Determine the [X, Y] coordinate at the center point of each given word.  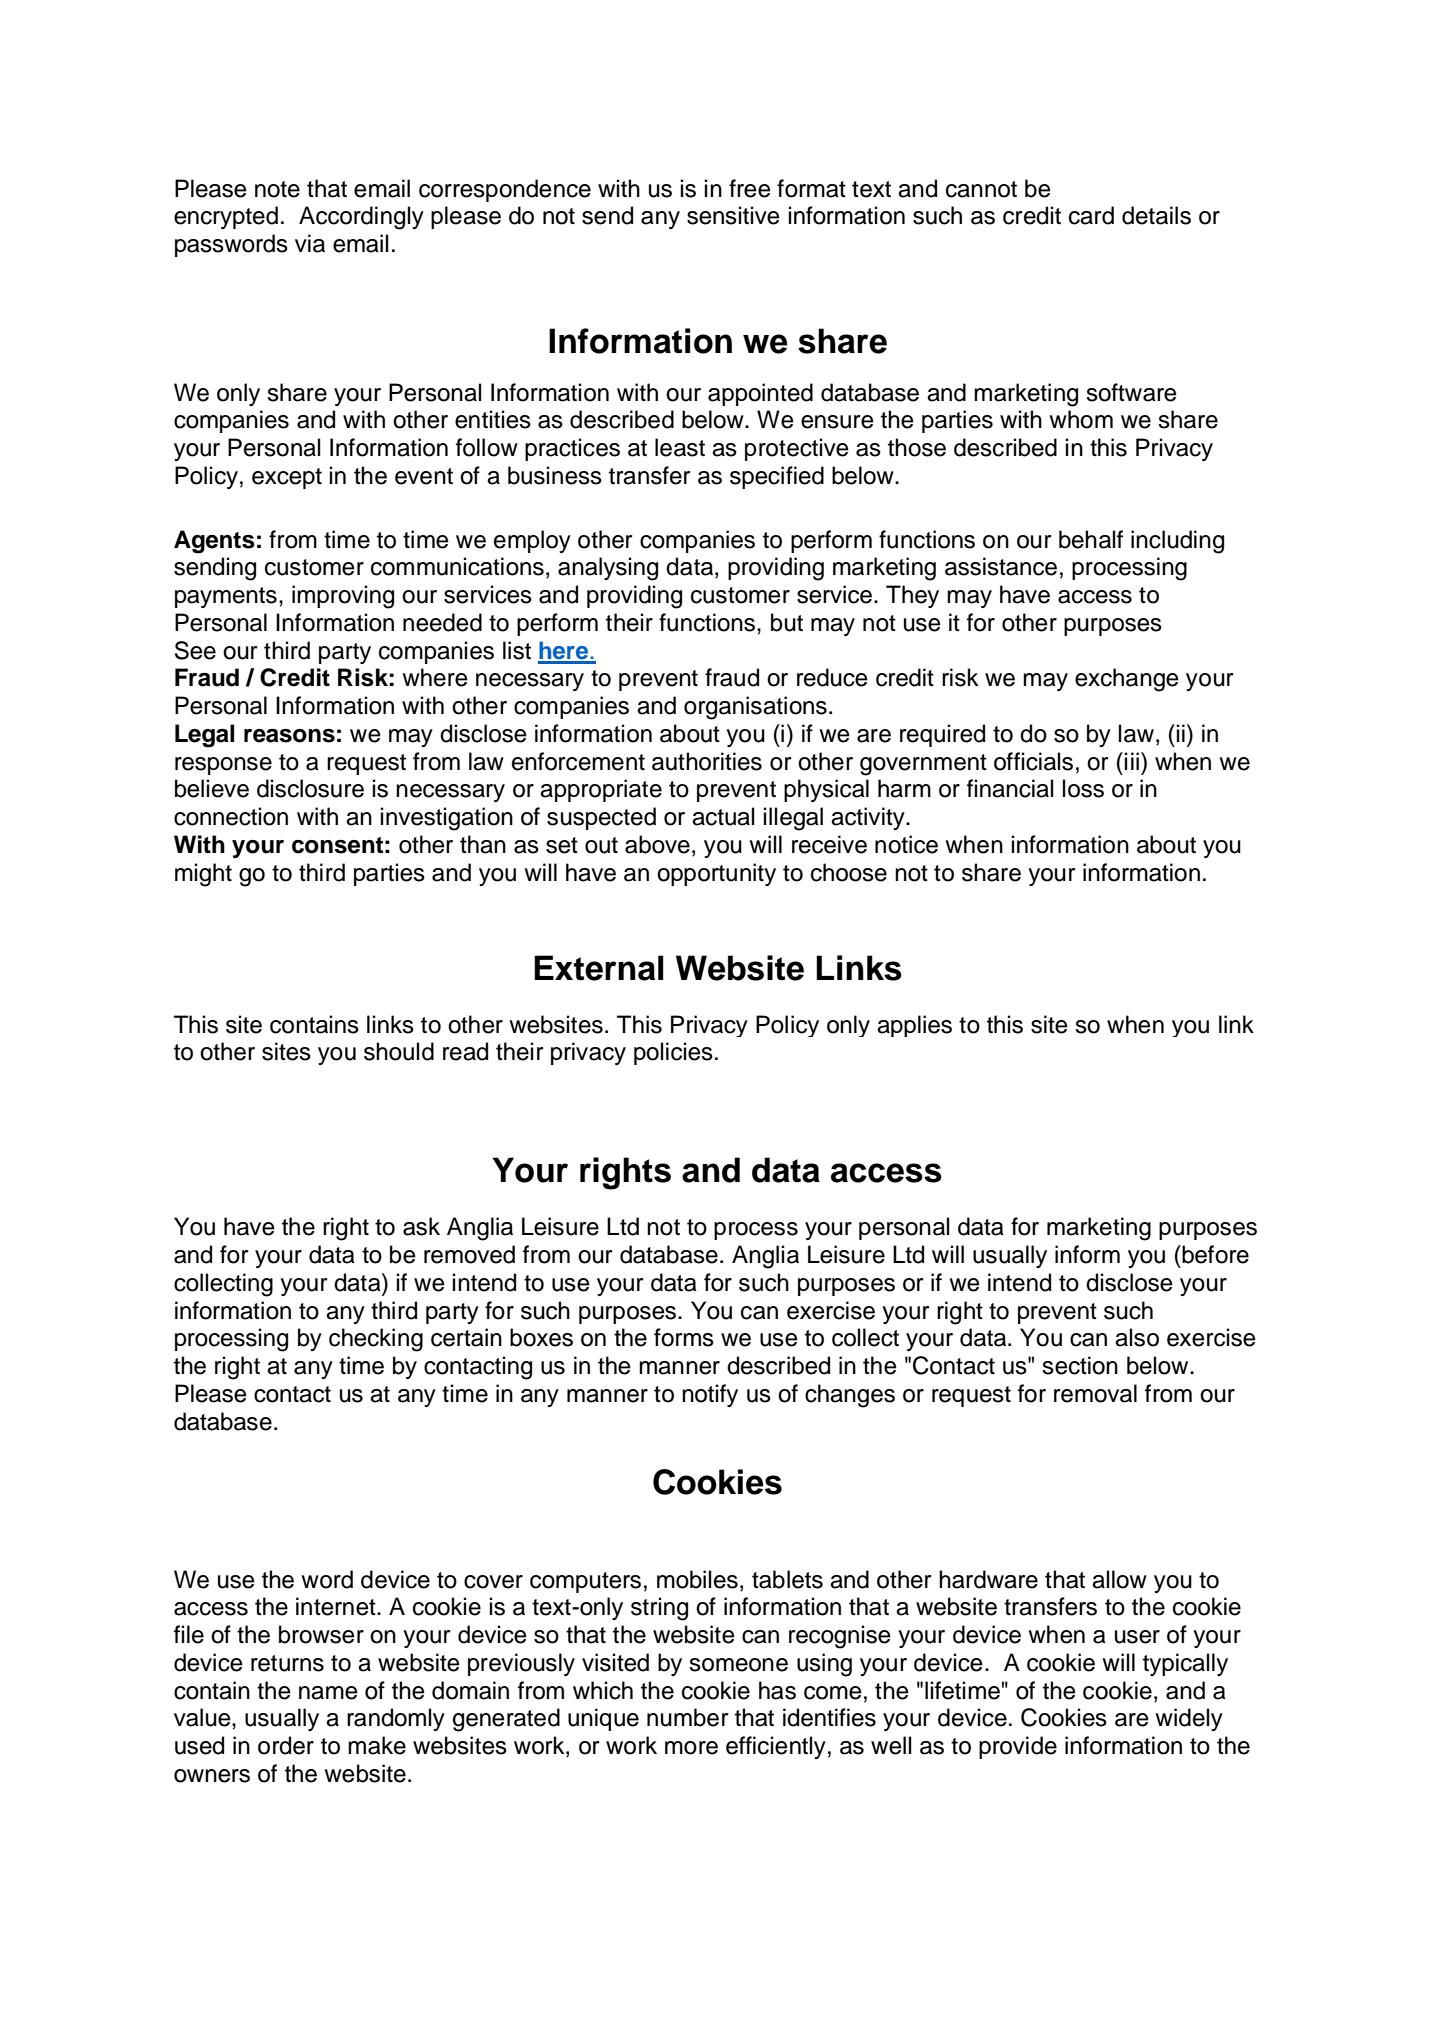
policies [673, 1053]
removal [1095, 1393]
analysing [608, 569]
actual [723, 816]
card [1091, 215]
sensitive [733, 215]
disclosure [310, 788]
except [287, 478]
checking [376, 1340]
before [1214, 1254]
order [286, 1745]
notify [710, 1395]
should [399, 1051]
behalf [1091, 539]
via [310, 243]
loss [1083, 788]
